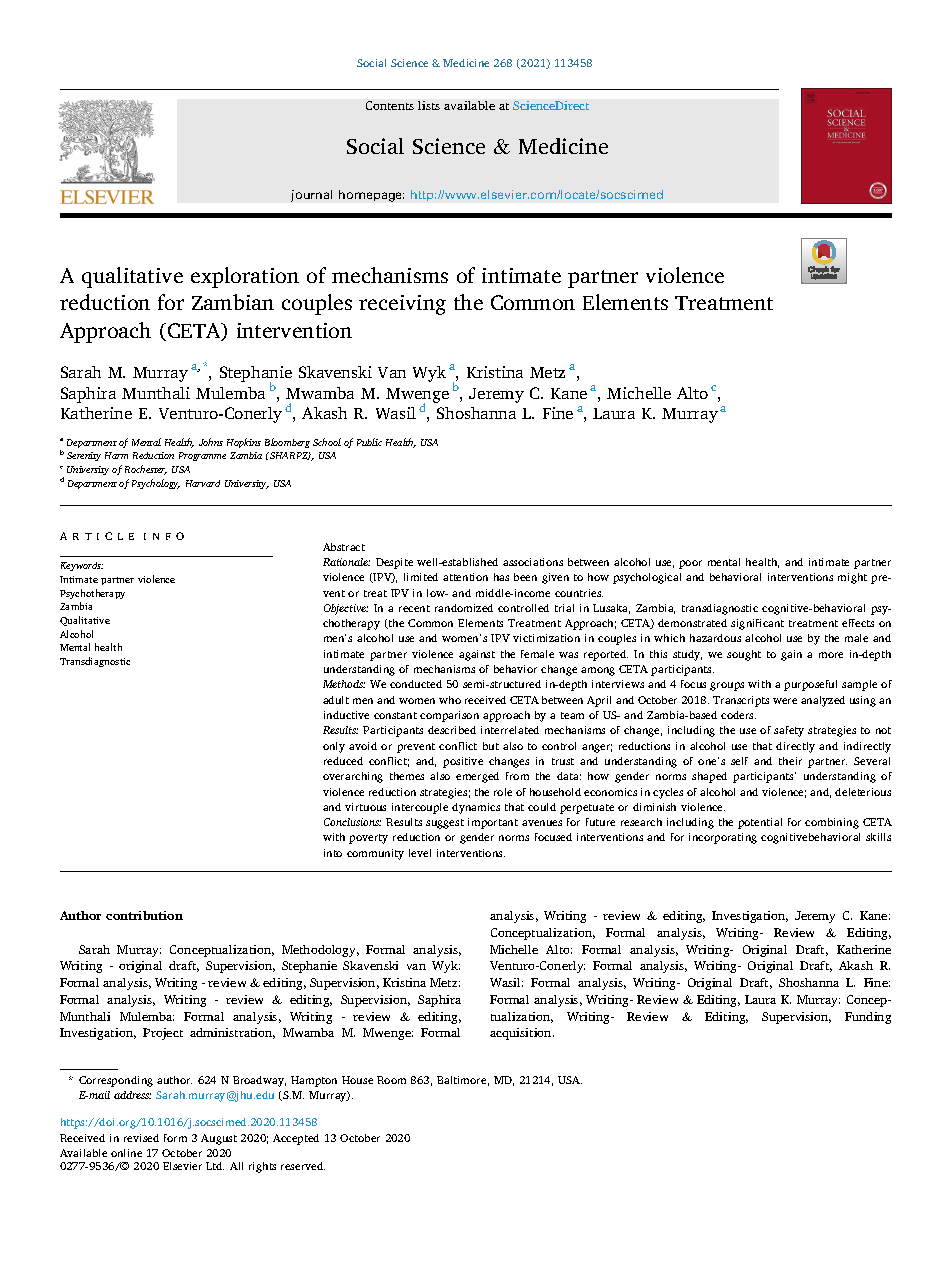 The width and height of the document is (952, 1270). I want to click on journal, so click(311, 196).
